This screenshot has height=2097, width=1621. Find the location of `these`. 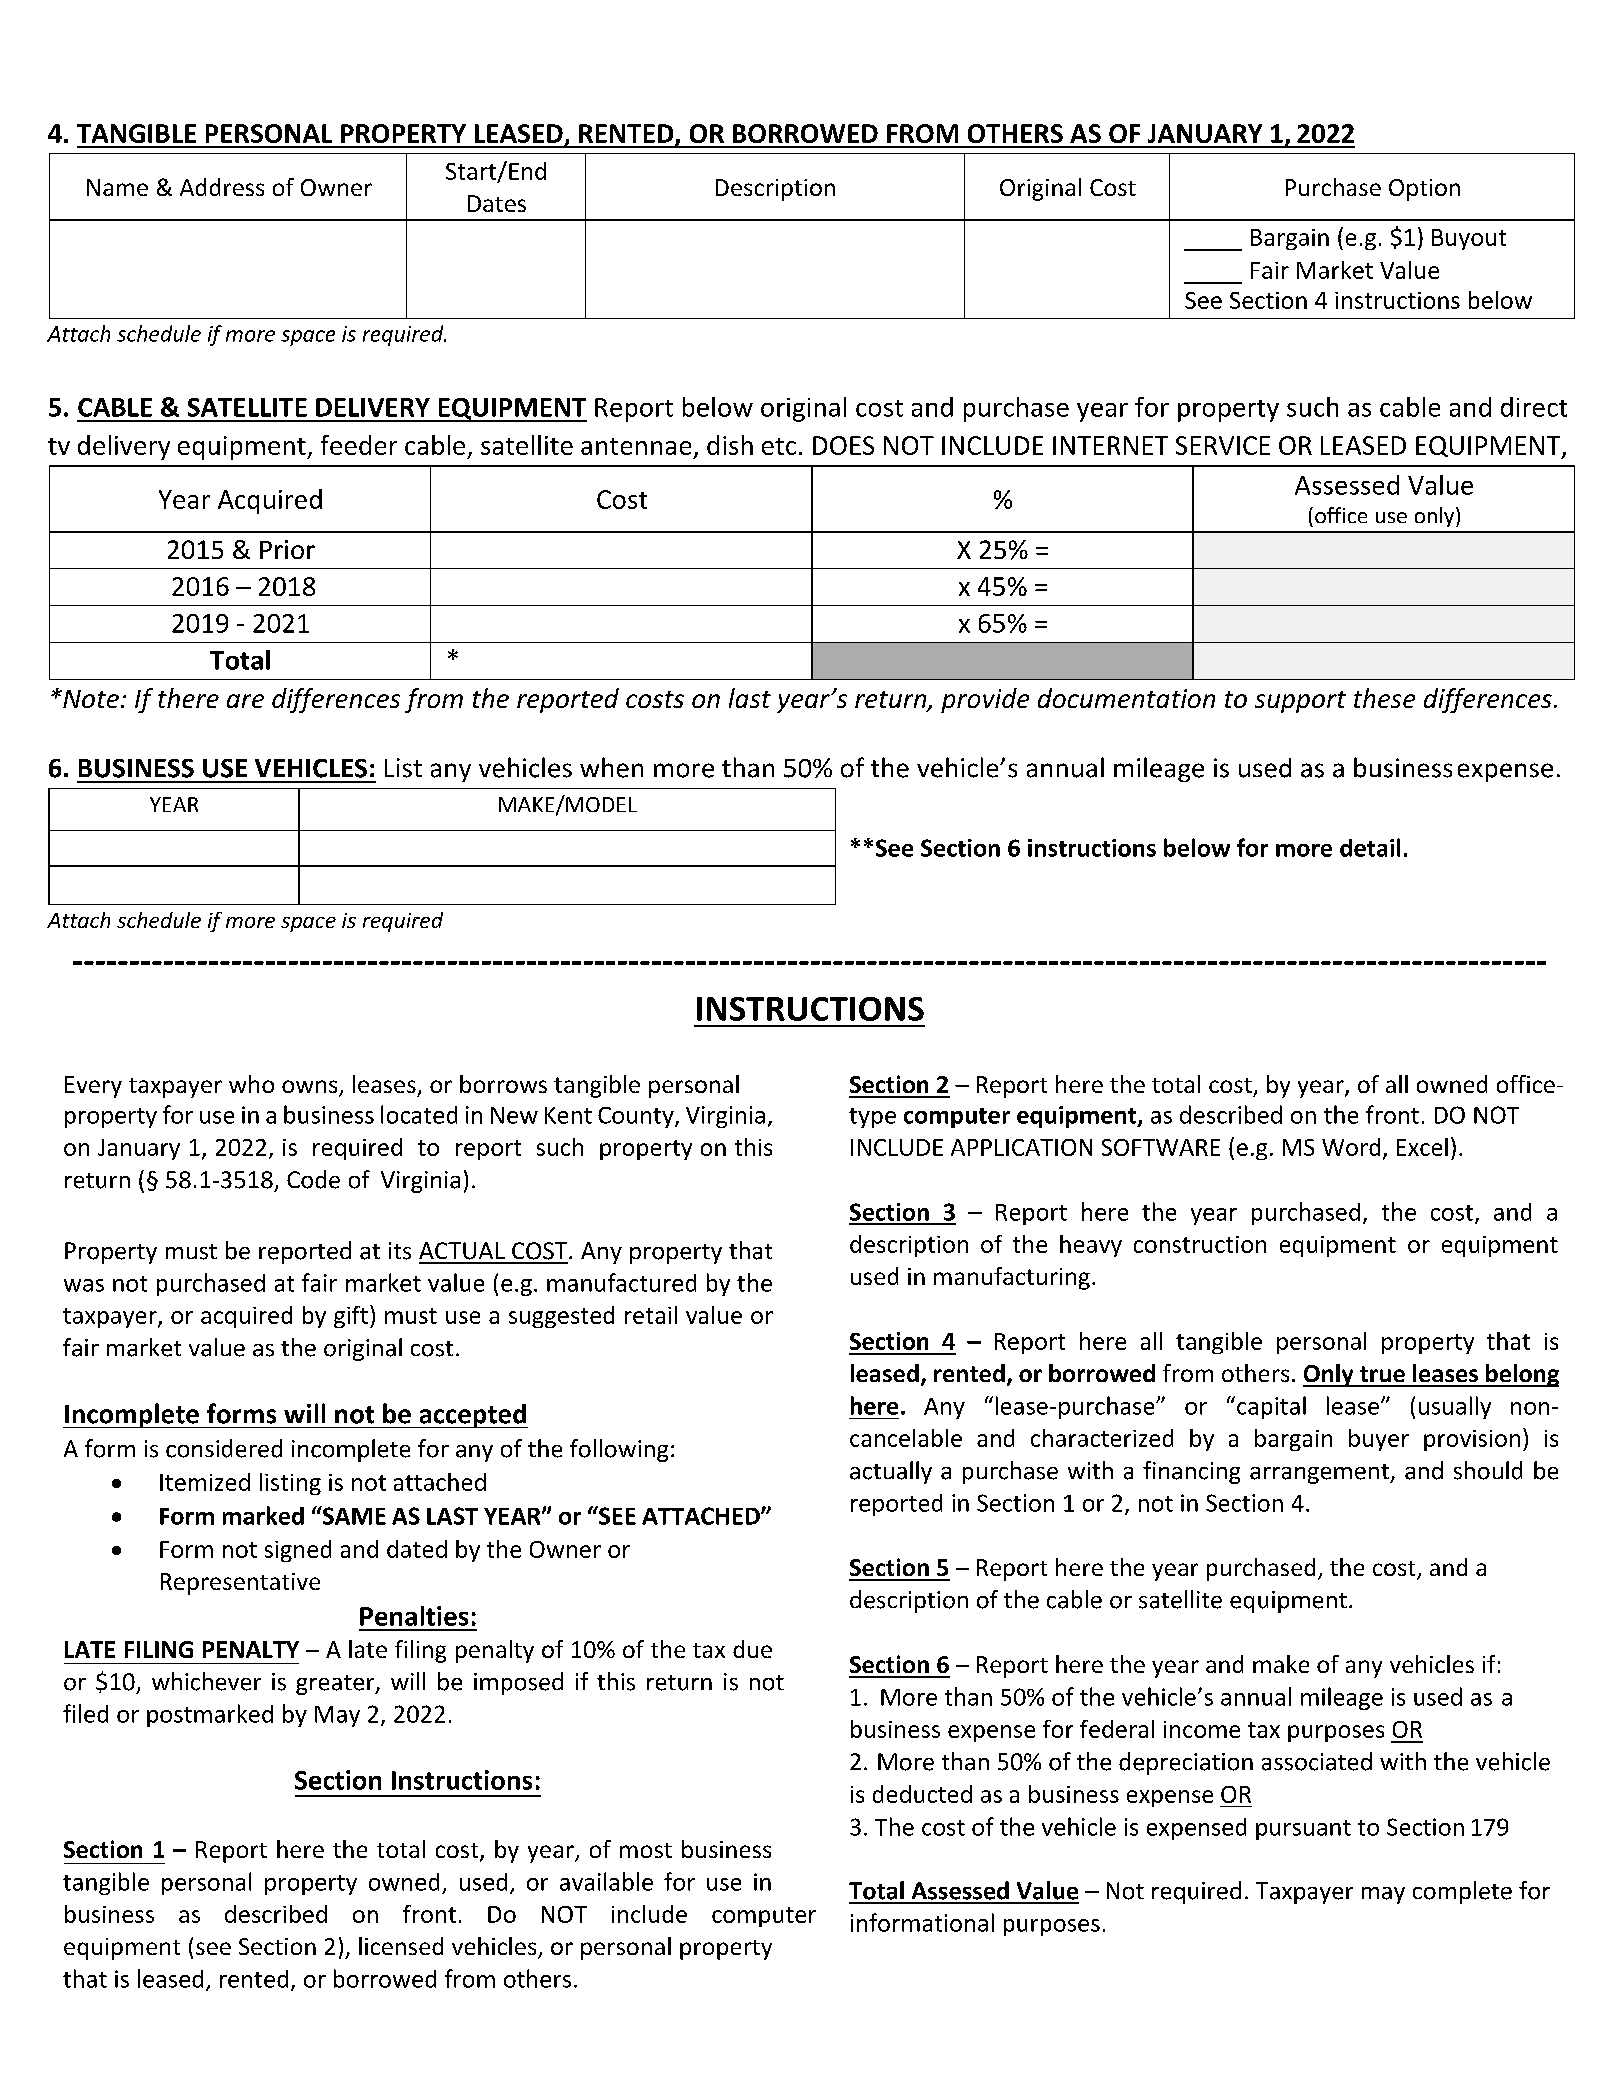

these is located at coordinates (1384, 698).
